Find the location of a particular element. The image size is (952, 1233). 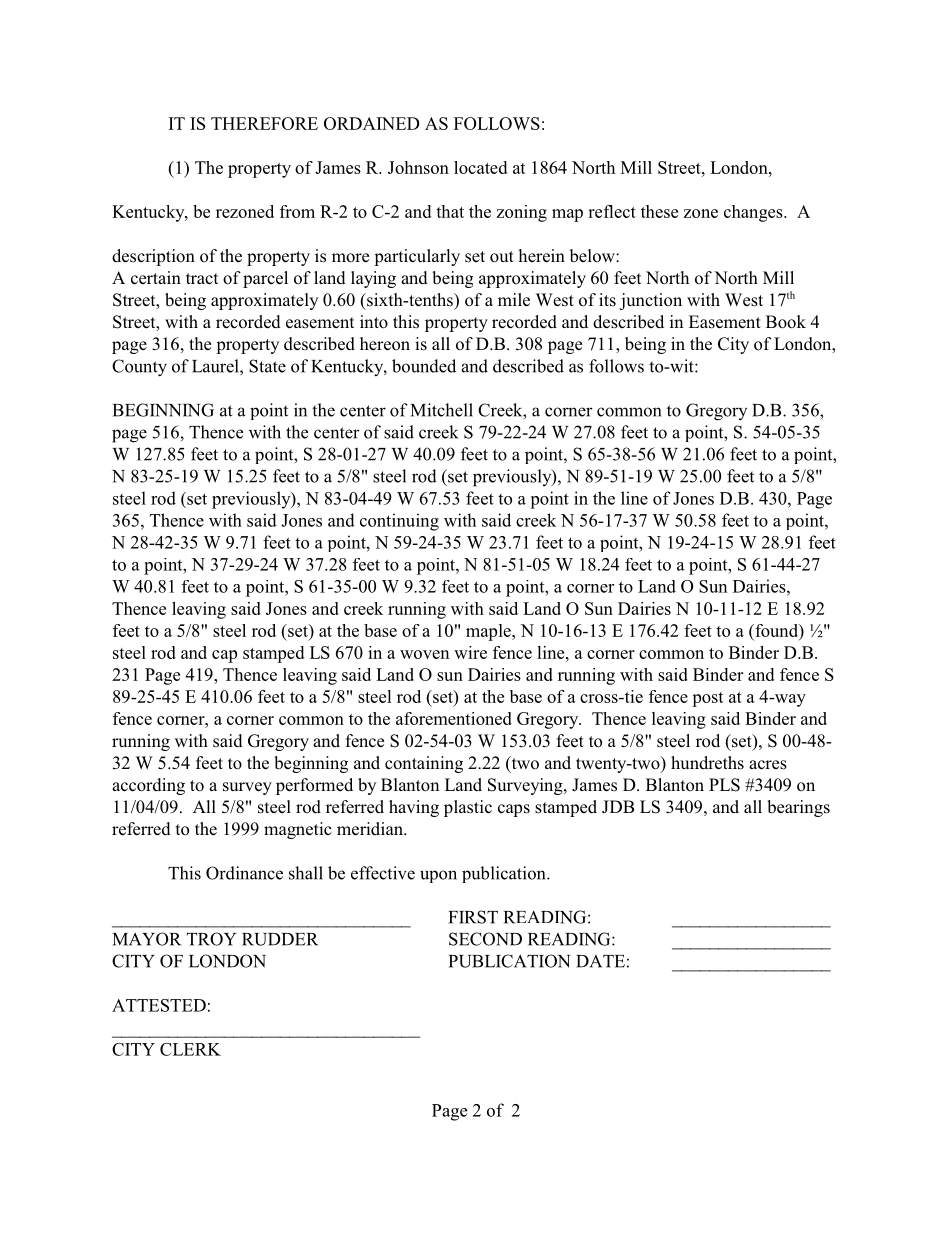

Book is located at coordinates (786, 322).
